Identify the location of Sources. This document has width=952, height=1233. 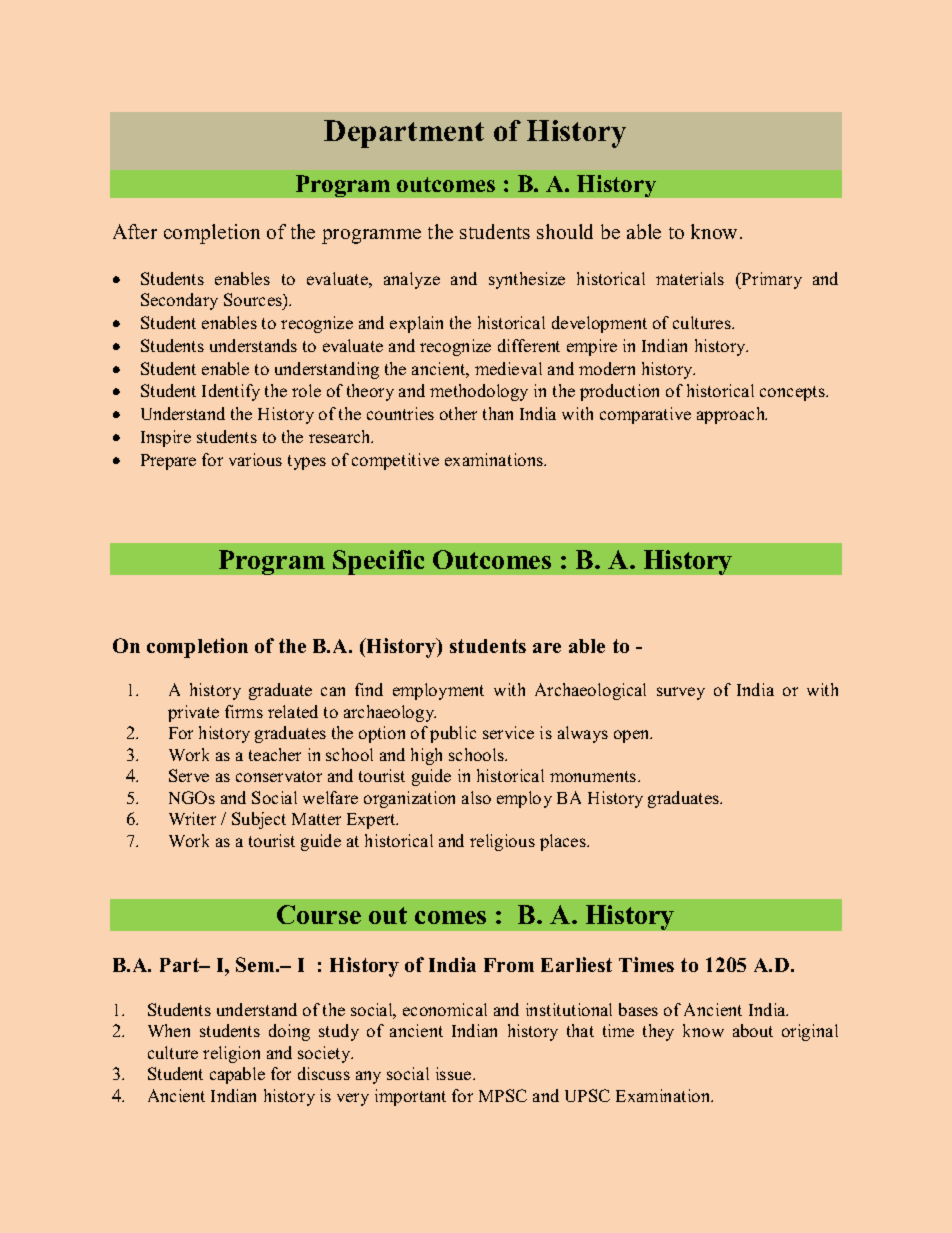
(254, 299).
